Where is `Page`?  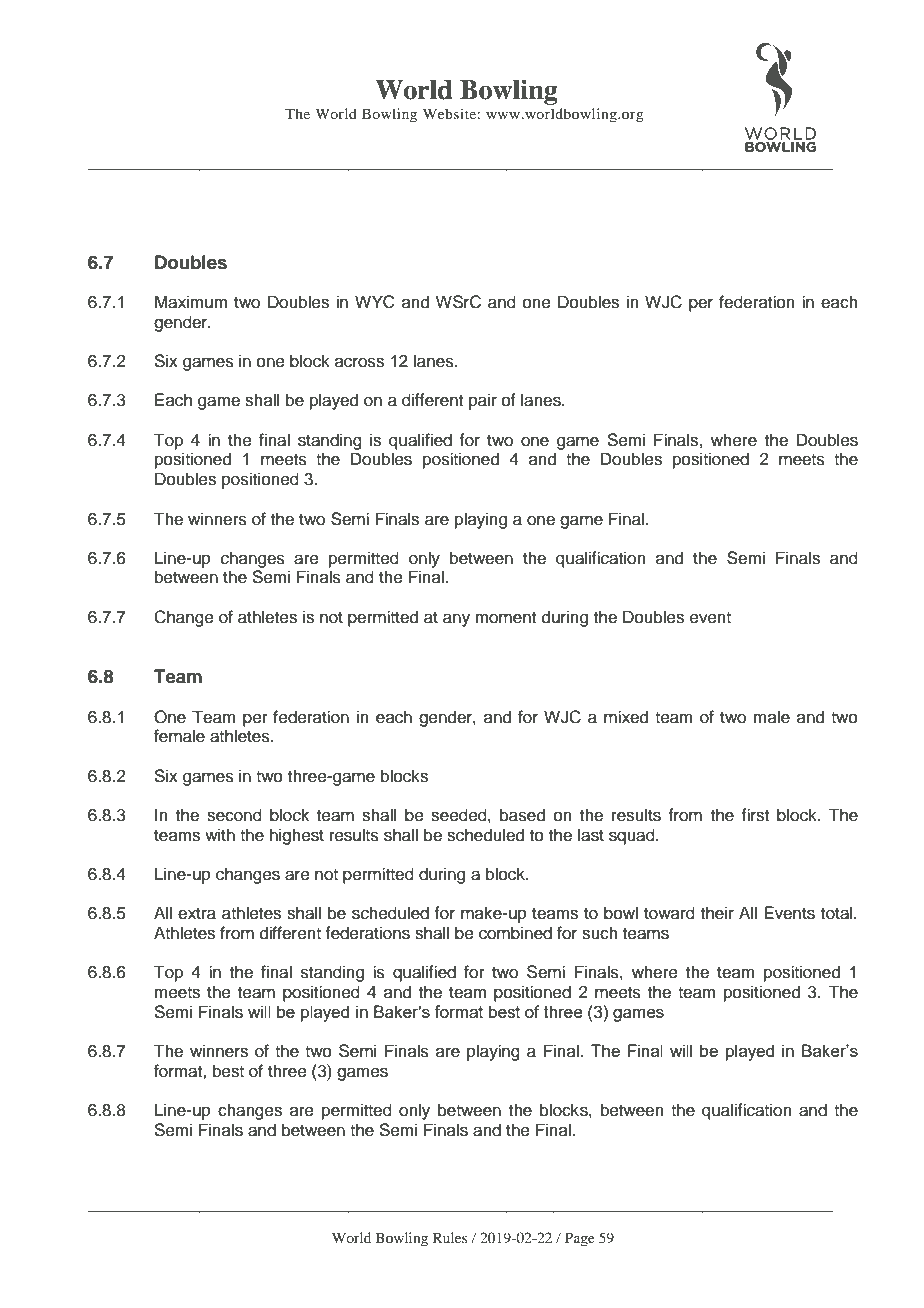
Page is located at coordinates (580, 1239).
